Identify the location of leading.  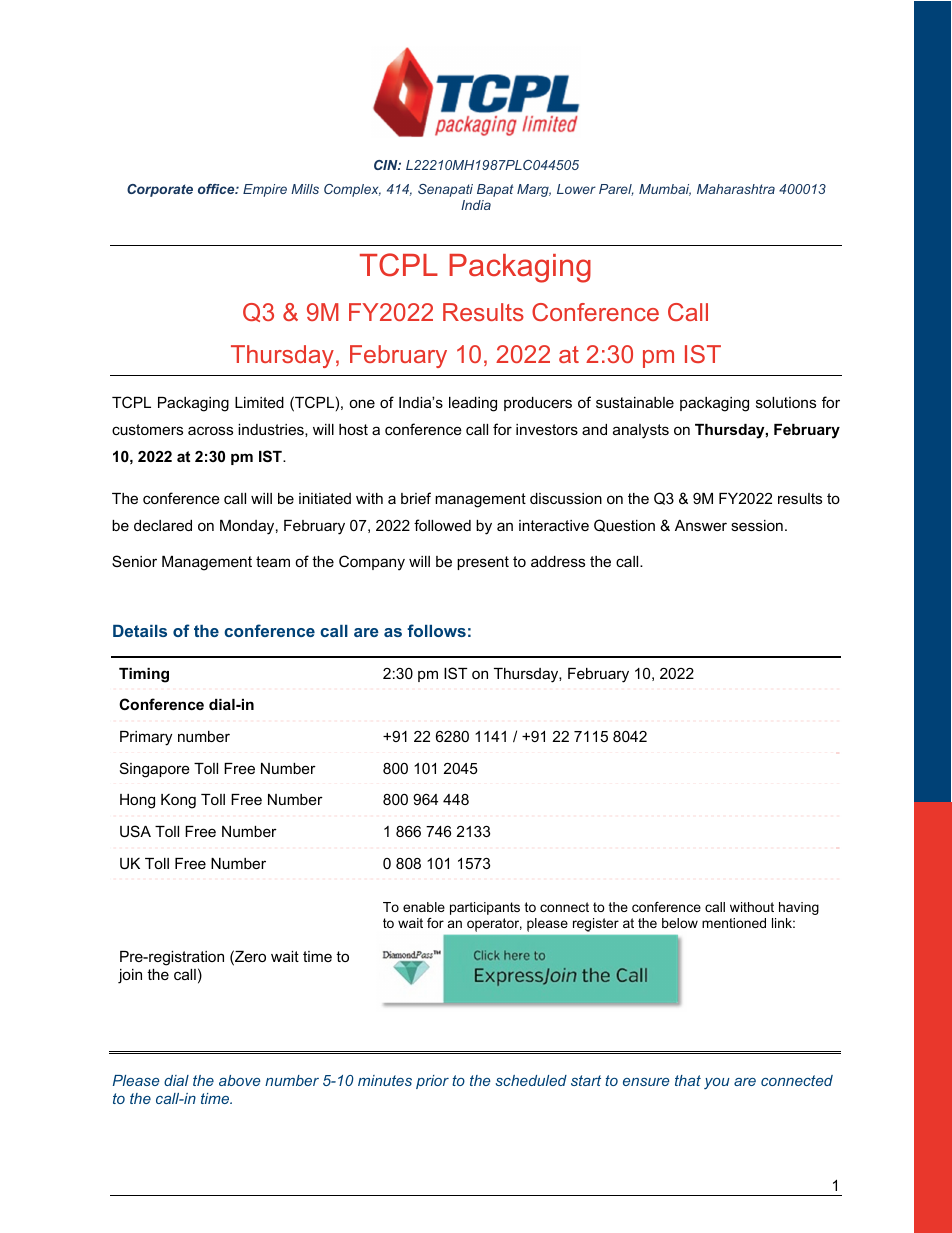
(473, 404).
